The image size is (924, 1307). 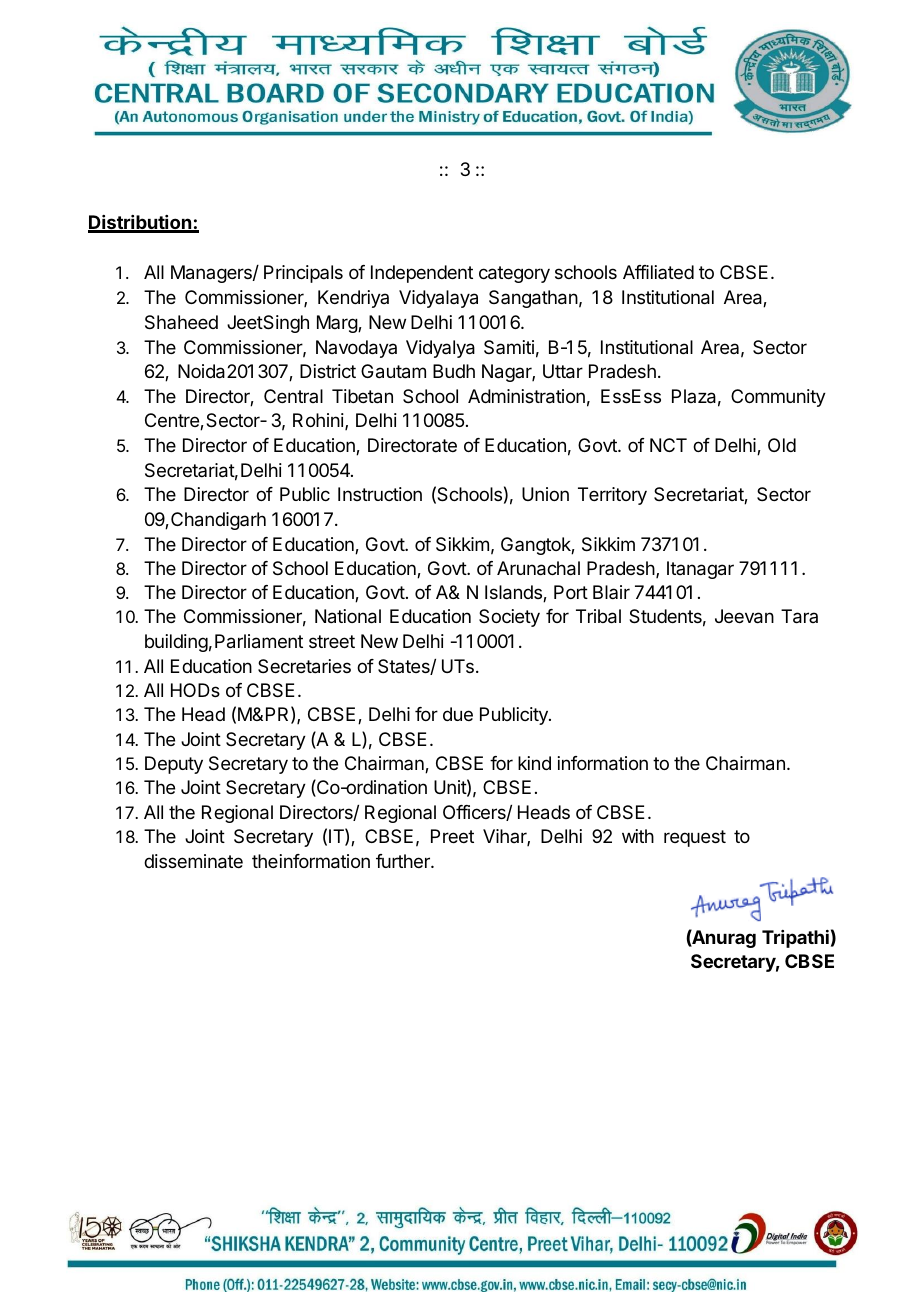 I want to click on Islands, so click(x=514, y=593).
